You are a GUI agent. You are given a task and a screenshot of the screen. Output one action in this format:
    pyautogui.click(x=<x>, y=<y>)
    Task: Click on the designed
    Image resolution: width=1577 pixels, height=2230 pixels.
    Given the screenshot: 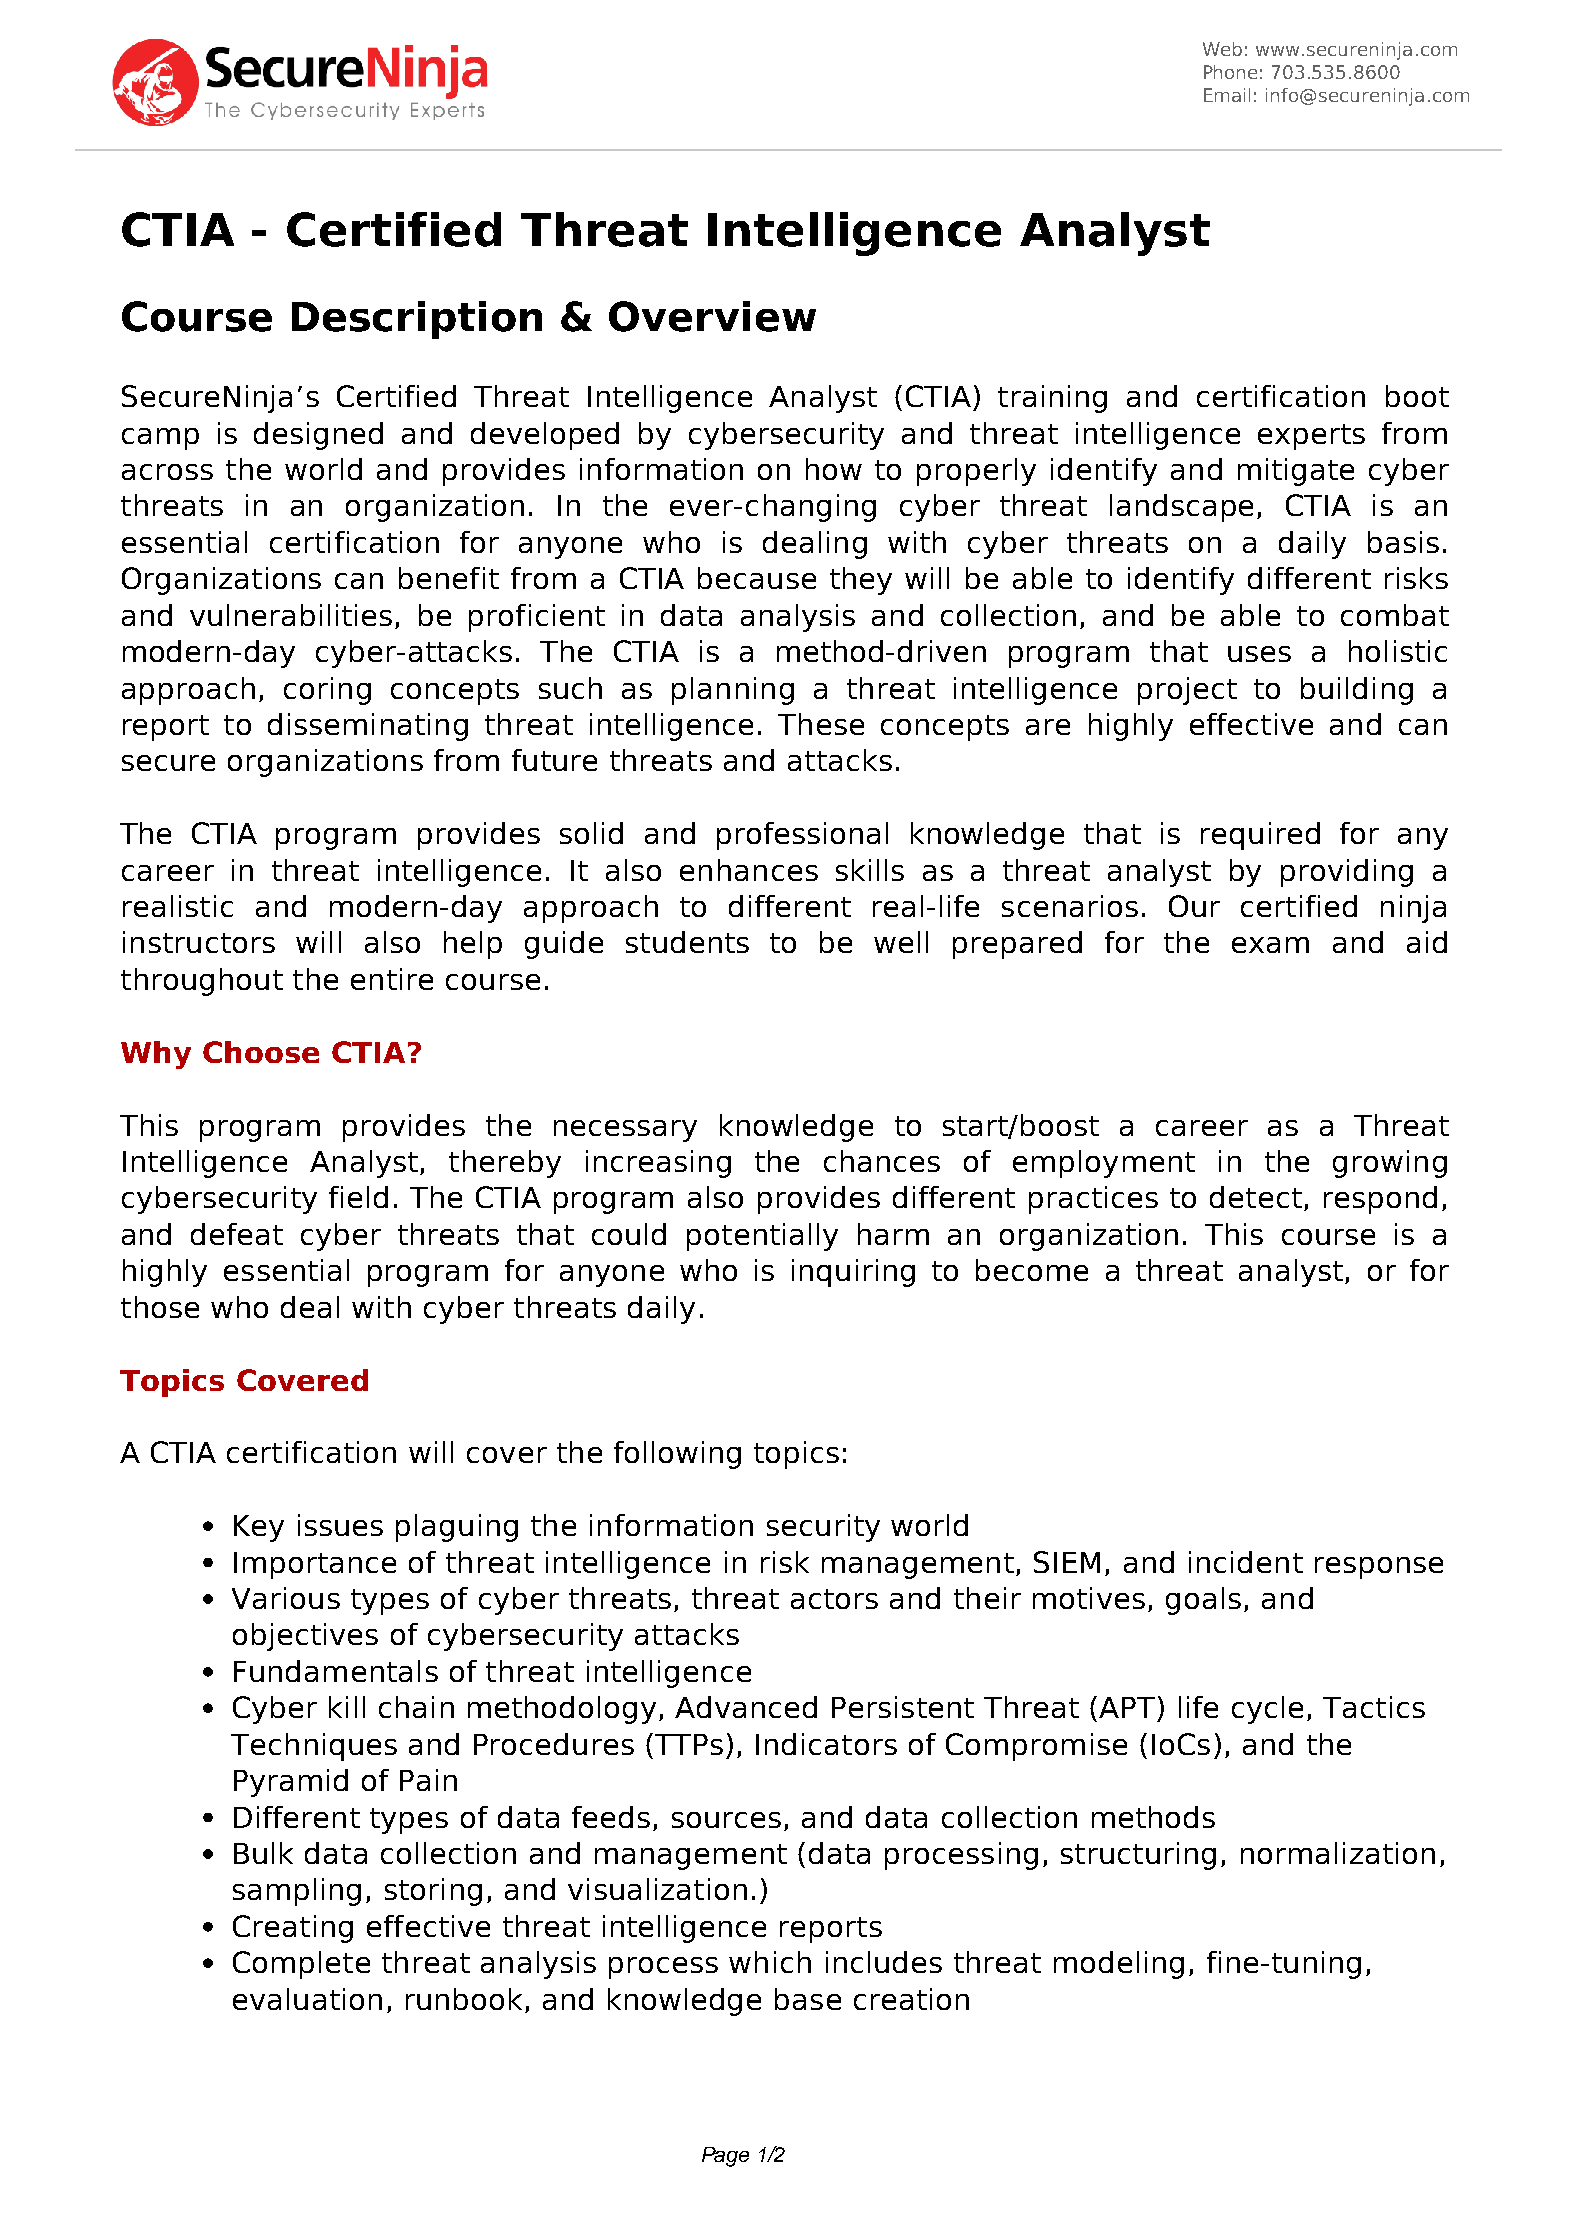 What is the action you would take?
    pyautogui.click(x=318, y=436)
